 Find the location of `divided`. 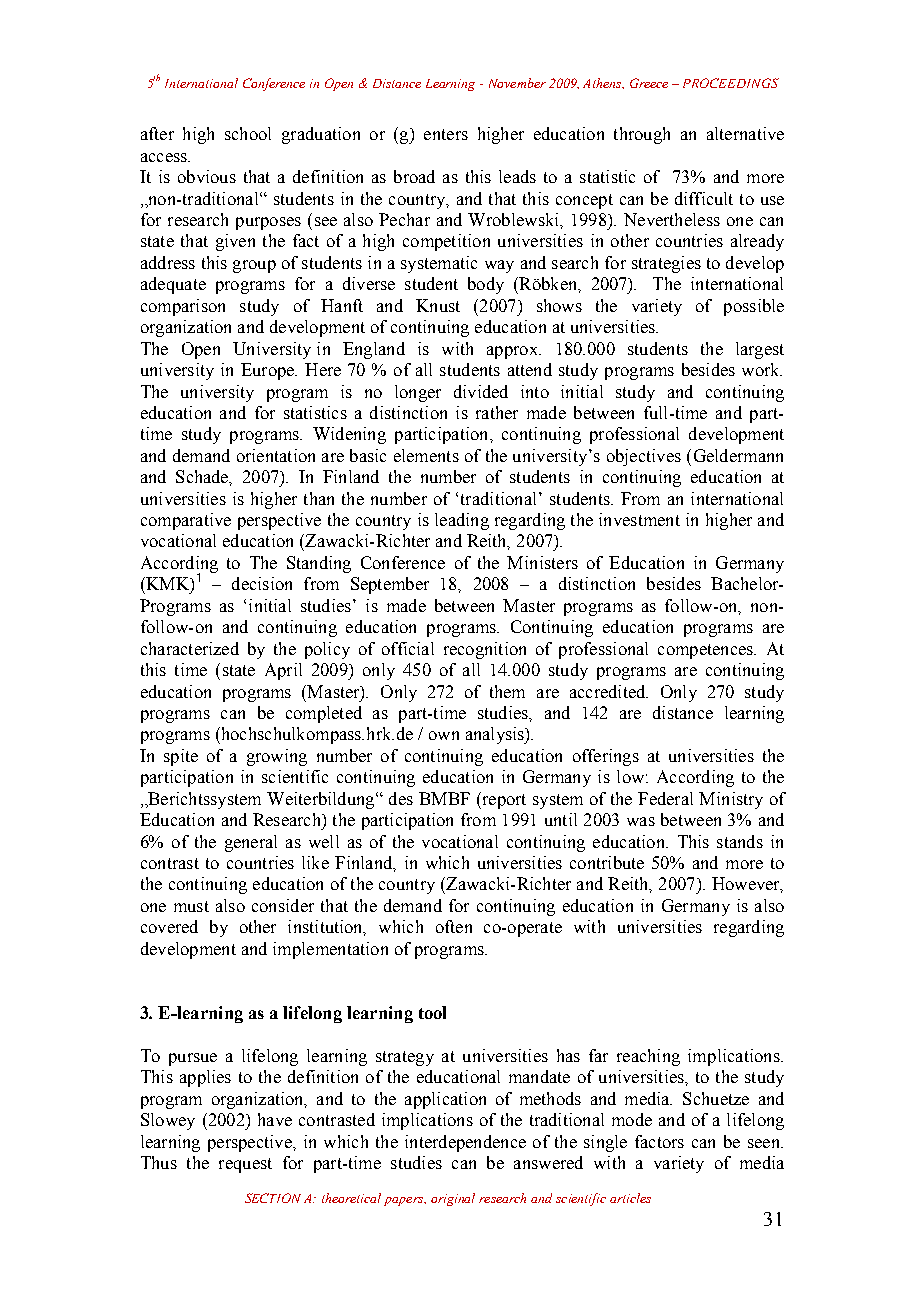

divided is located at coordinates (481, 391).
